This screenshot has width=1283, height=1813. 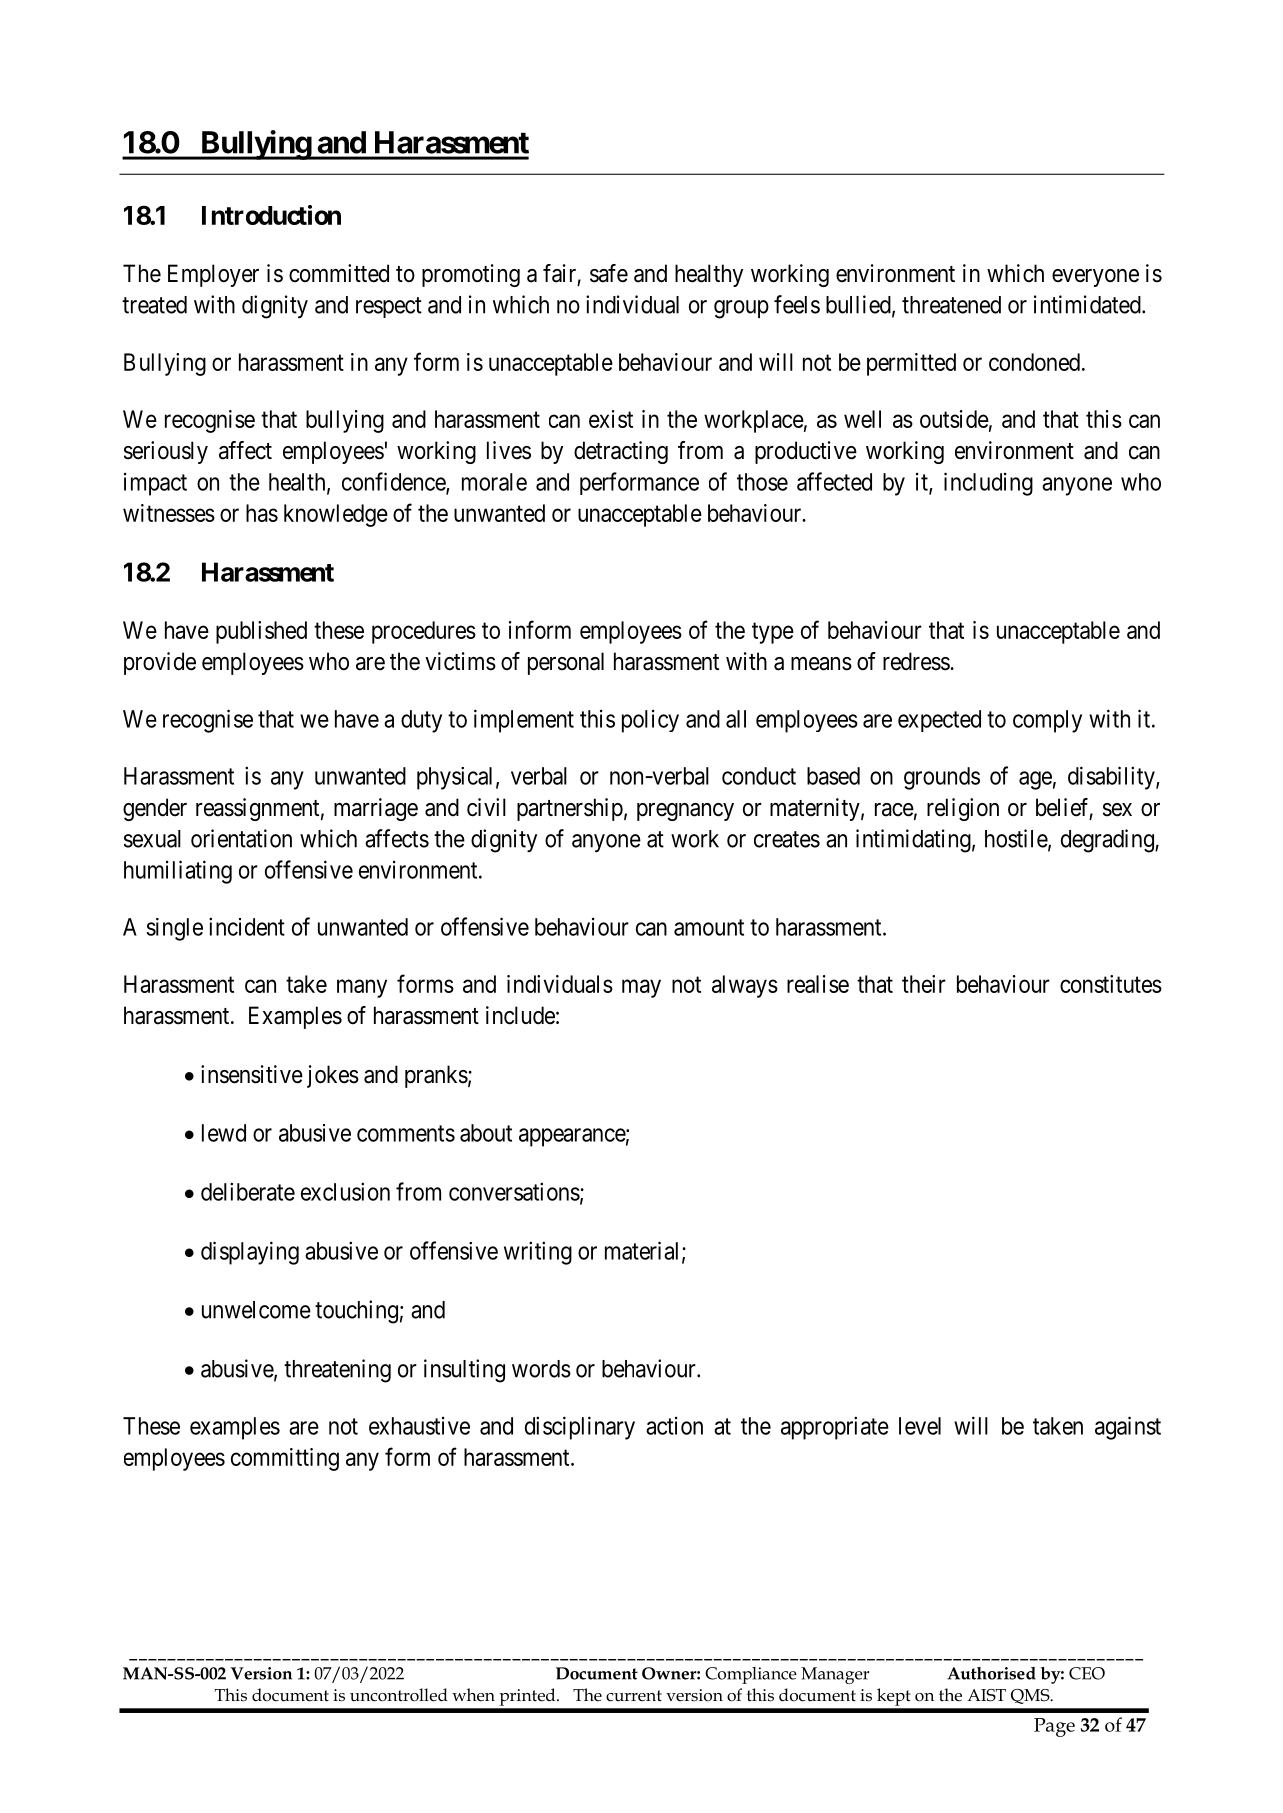 What do you see at coordinates (256, 1310) in the screenshot?
I see `unwelcome` at bounding box center [256, 1310].
